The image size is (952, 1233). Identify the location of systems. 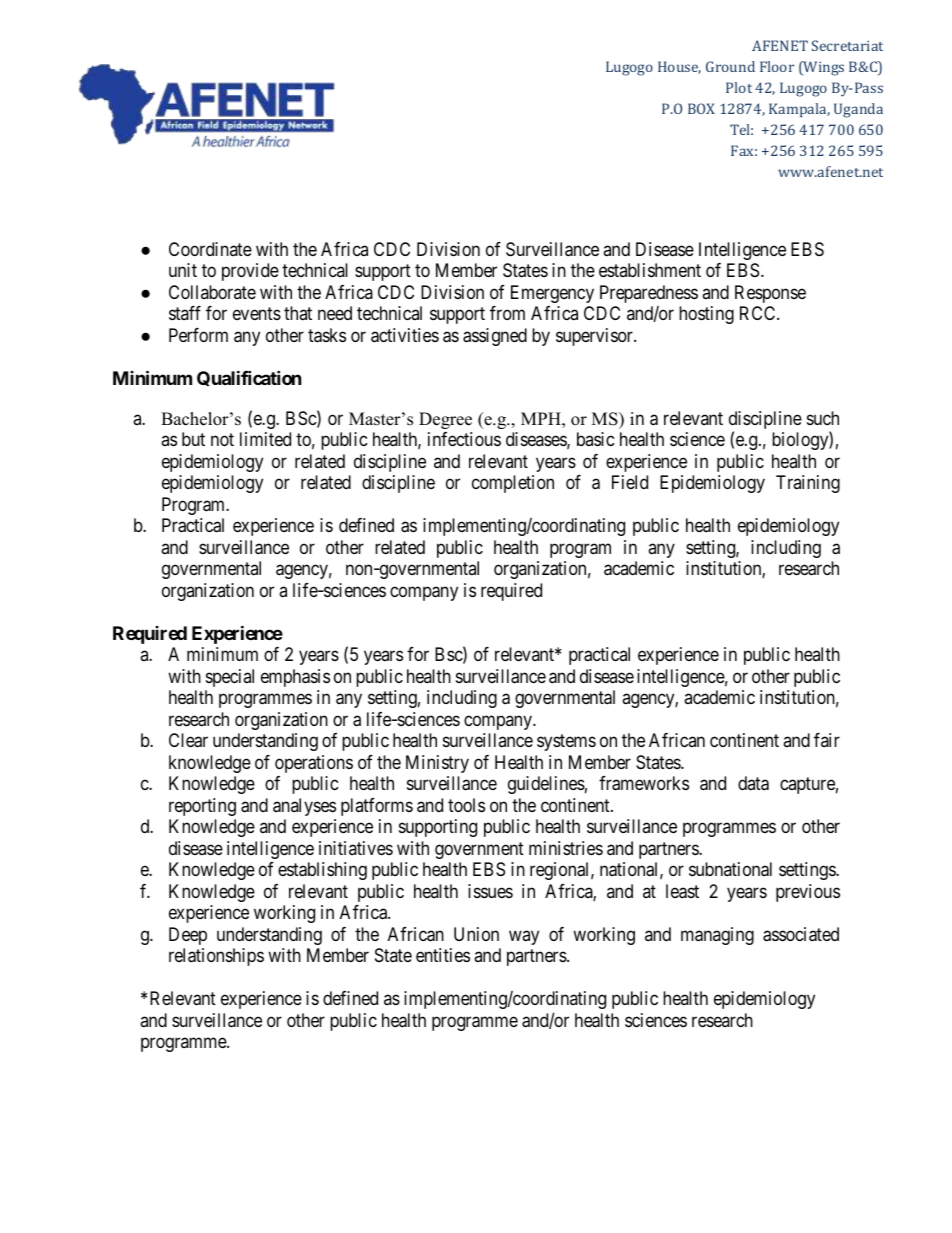
(566, 742).
